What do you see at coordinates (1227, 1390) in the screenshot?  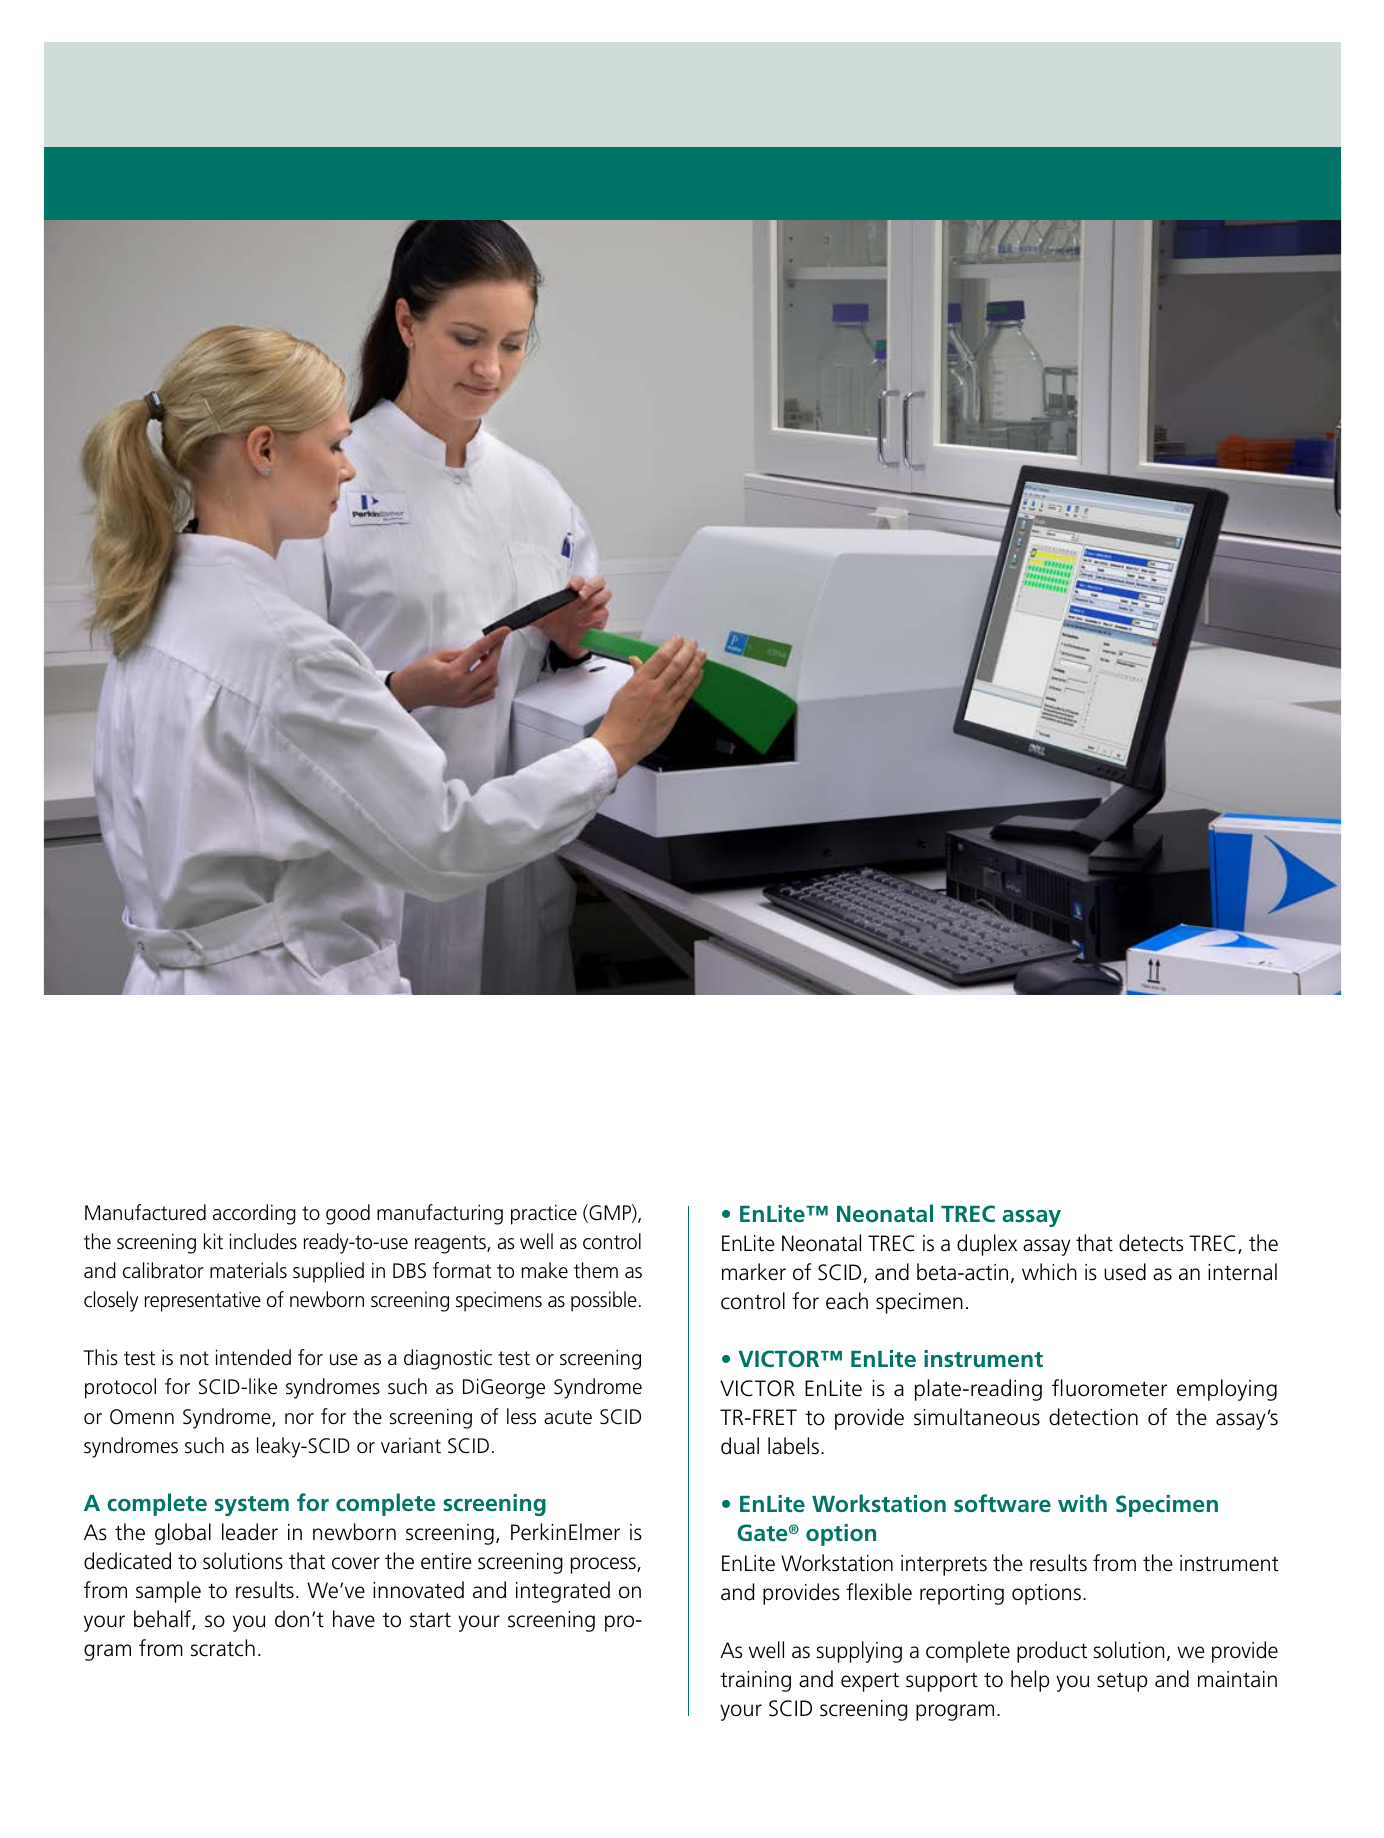 I see `employing` at bounding box center [1227, 1390].
